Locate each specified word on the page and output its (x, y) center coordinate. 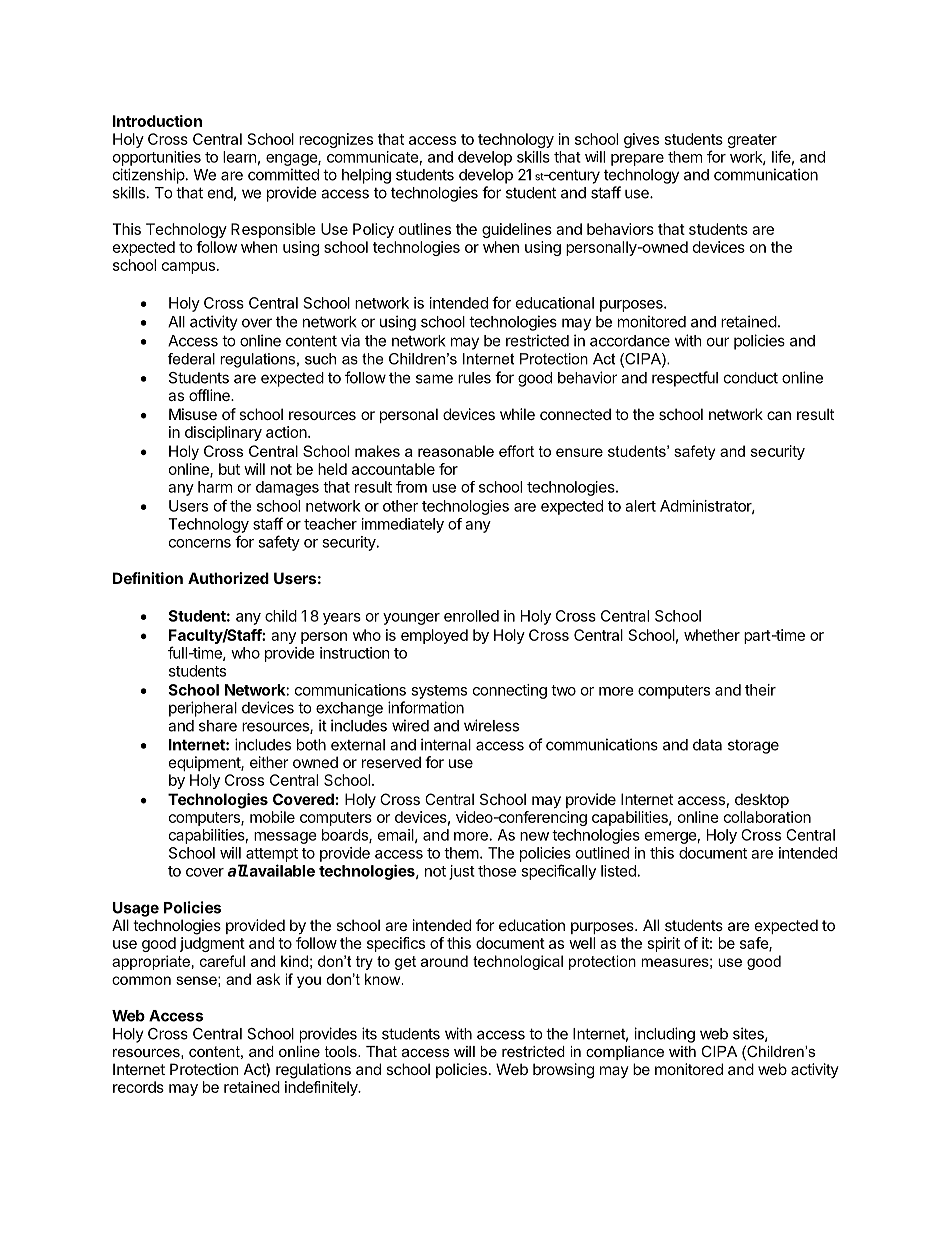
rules (474, 378)
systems (439, 692)
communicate (373, 157)
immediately (403, 525)
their (760, 690)
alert (640, 506)
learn (240, 157)
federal (191, 359)
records (138, 1087)
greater (752, 141)
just (462, 872)
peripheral (203, 709)
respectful (685, 379)
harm (215, 487)
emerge (671, 838)
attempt (272, 855)
